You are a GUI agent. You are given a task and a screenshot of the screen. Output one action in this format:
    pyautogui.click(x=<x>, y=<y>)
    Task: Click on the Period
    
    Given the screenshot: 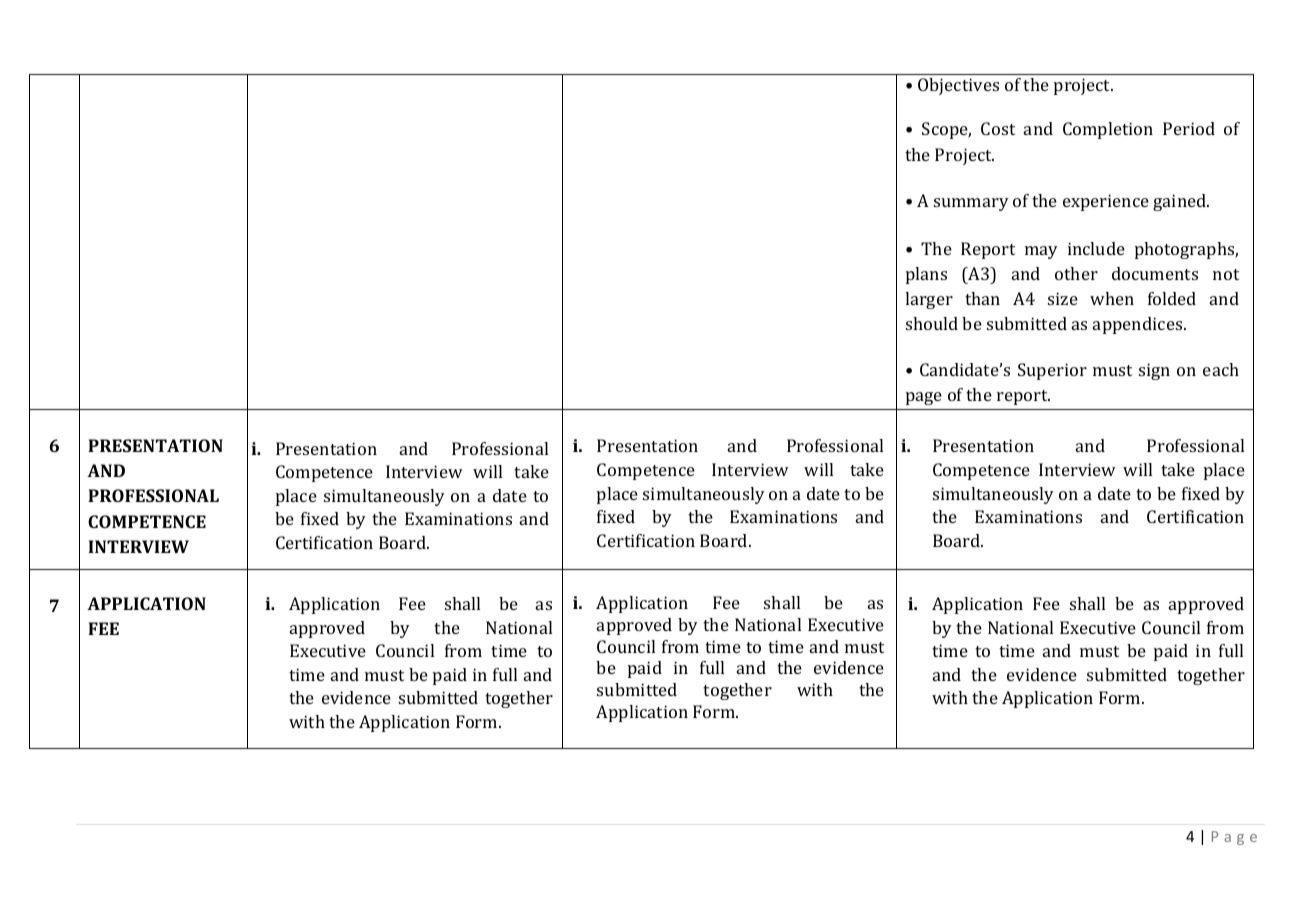 What is the action you would take?
    pyautogui.click(x=1189, y=128)
